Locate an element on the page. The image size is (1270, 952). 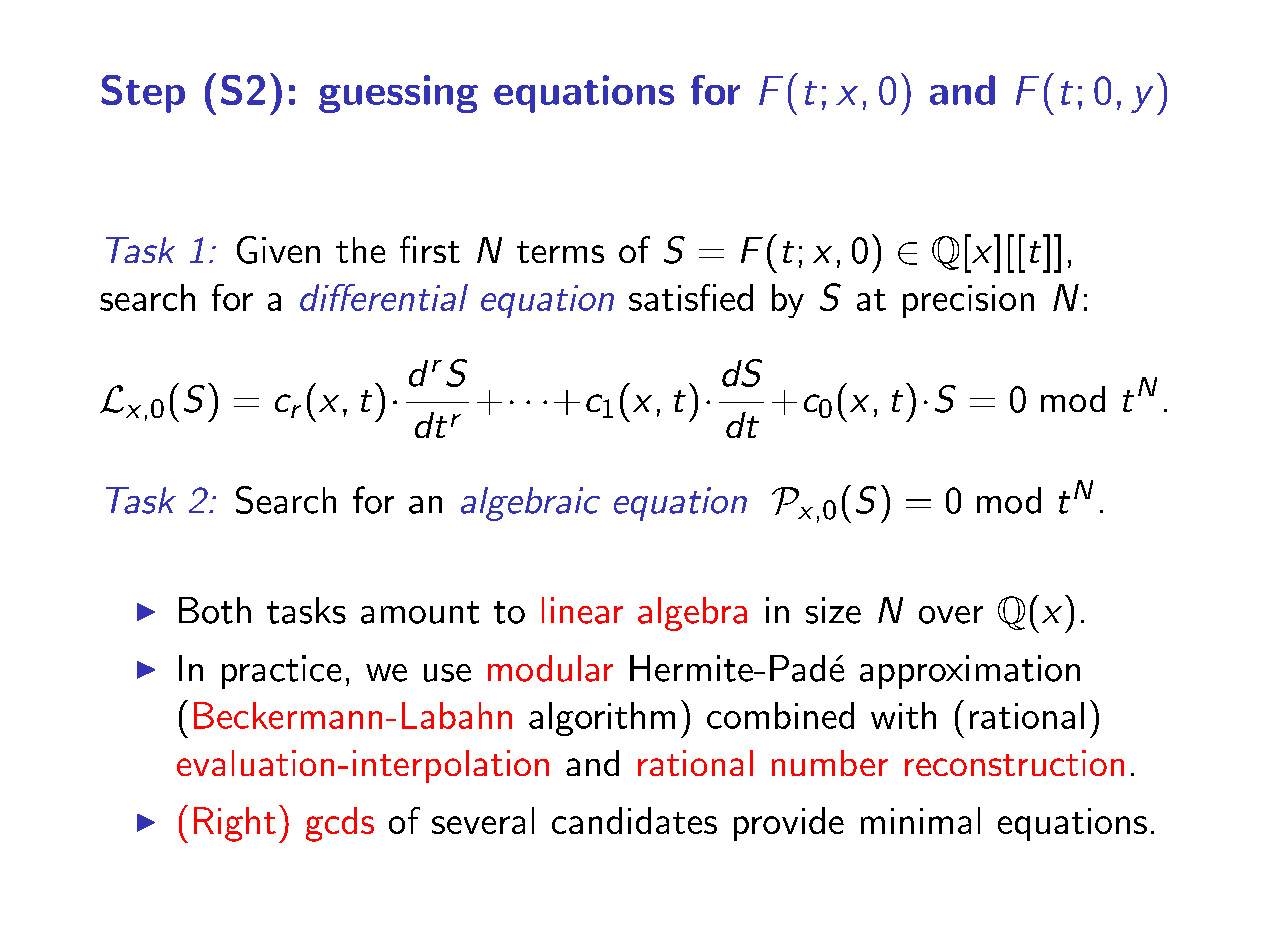
Right is located at coordinates (235, 824).
